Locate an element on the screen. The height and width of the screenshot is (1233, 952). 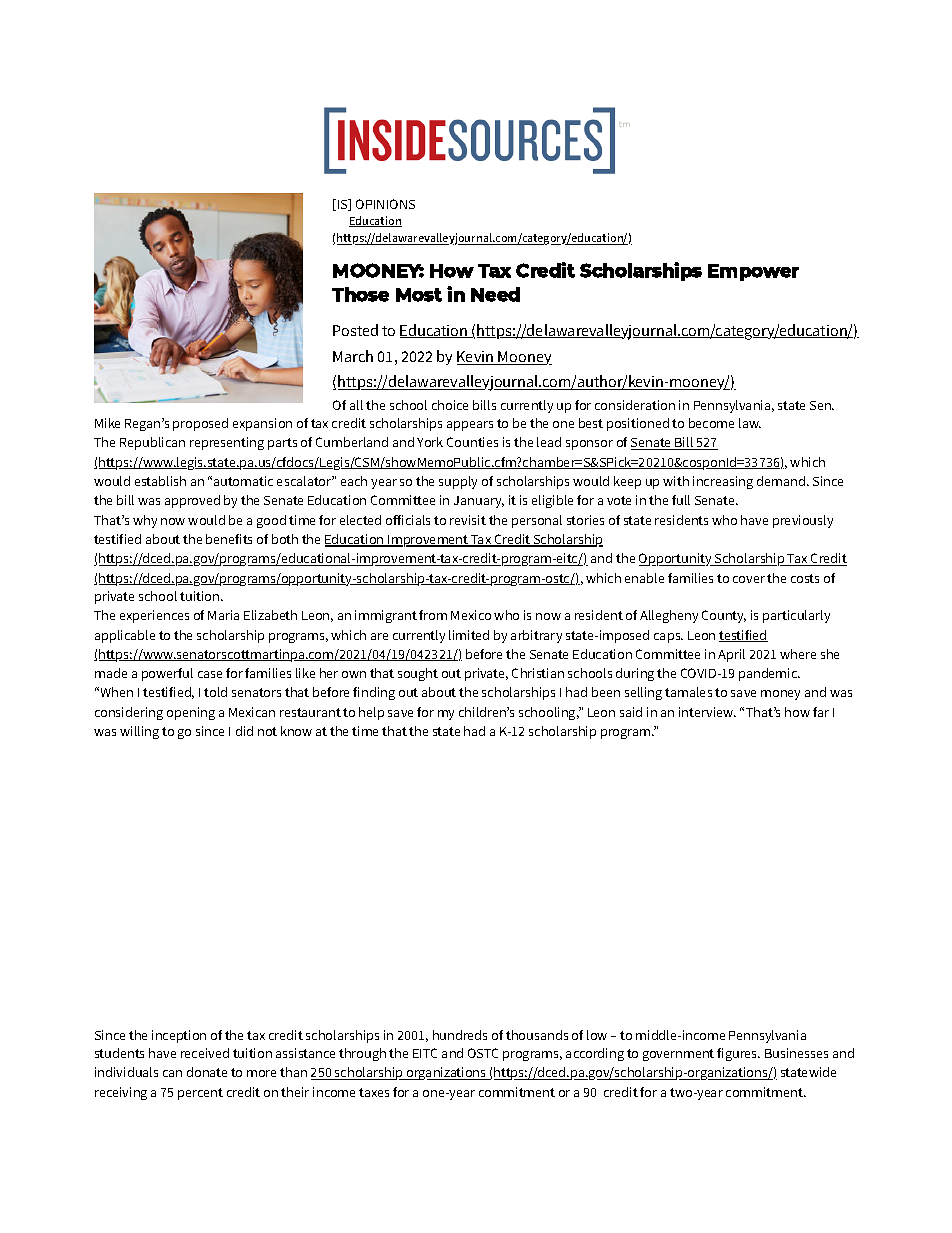
increasing is located at coordinates (723, 482).
